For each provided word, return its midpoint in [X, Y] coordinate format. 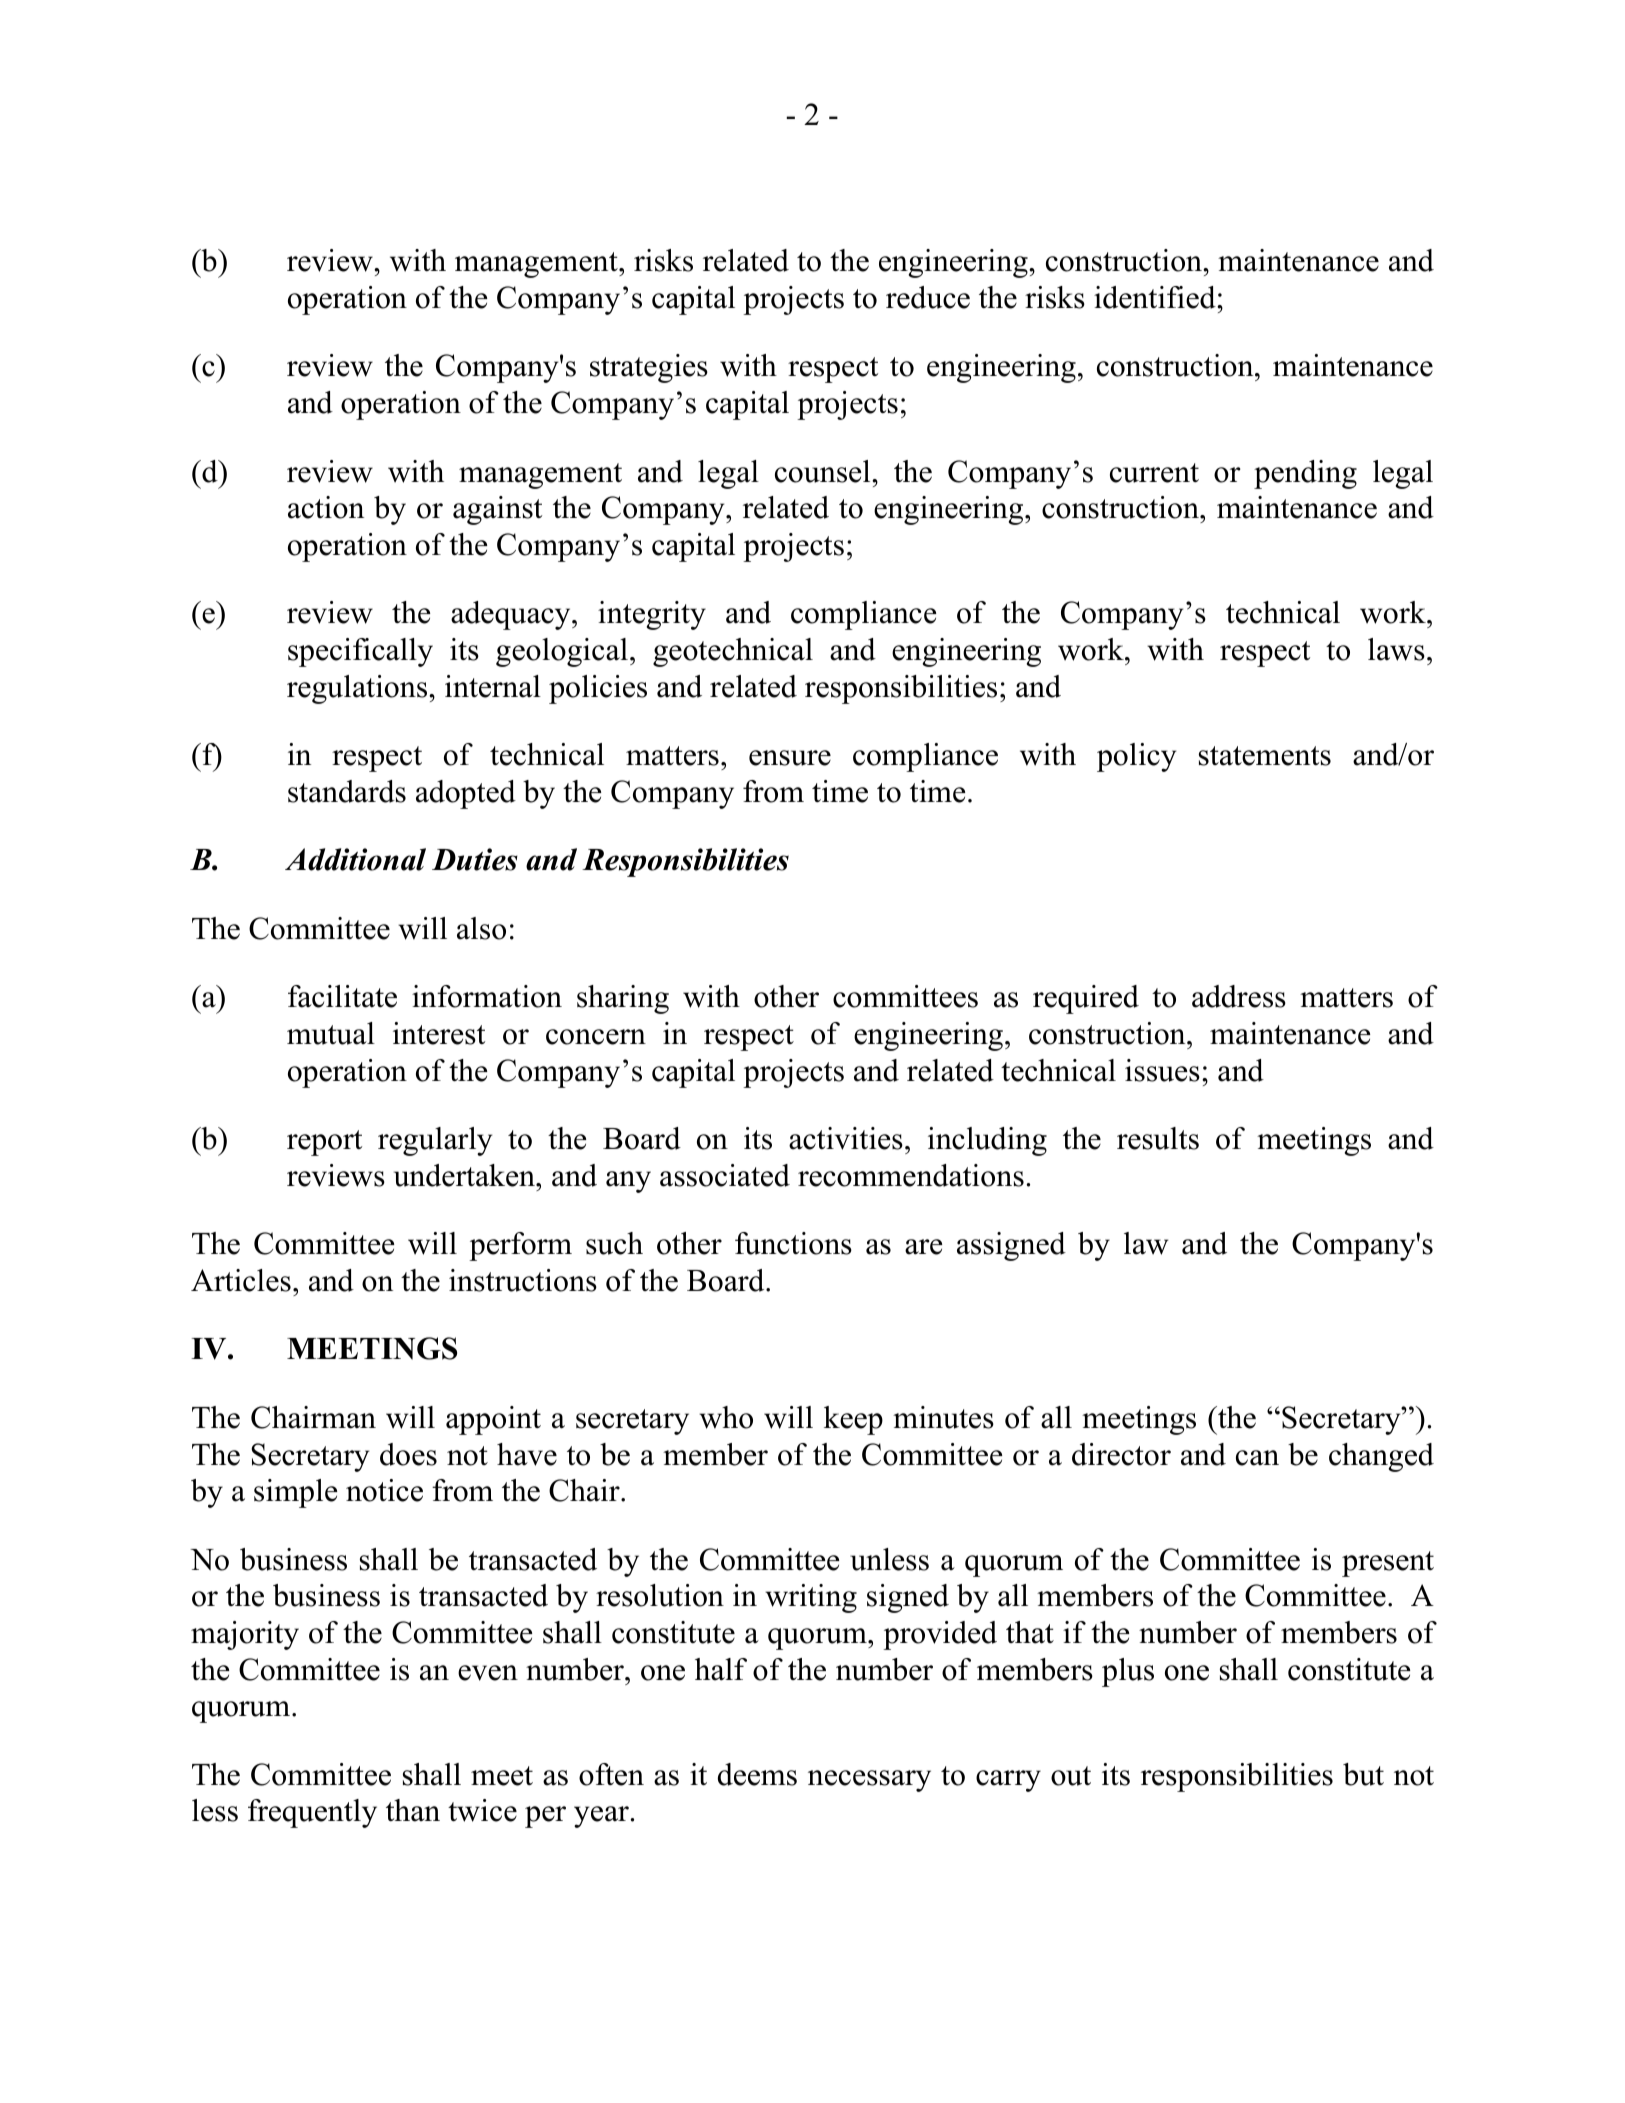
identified [1156, 297]
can [1257, 1458]
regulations [358, 689]
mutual [331, 1033]
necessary [869, 1781]
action [326, 507]
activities [846, 1138]
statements [1265, 756]
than [413, 1810]
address [1239, 996]
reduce [928, 297]
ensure [790, 758]
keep [853, 1420]
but [1363, 1774]
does [408, 1454]
